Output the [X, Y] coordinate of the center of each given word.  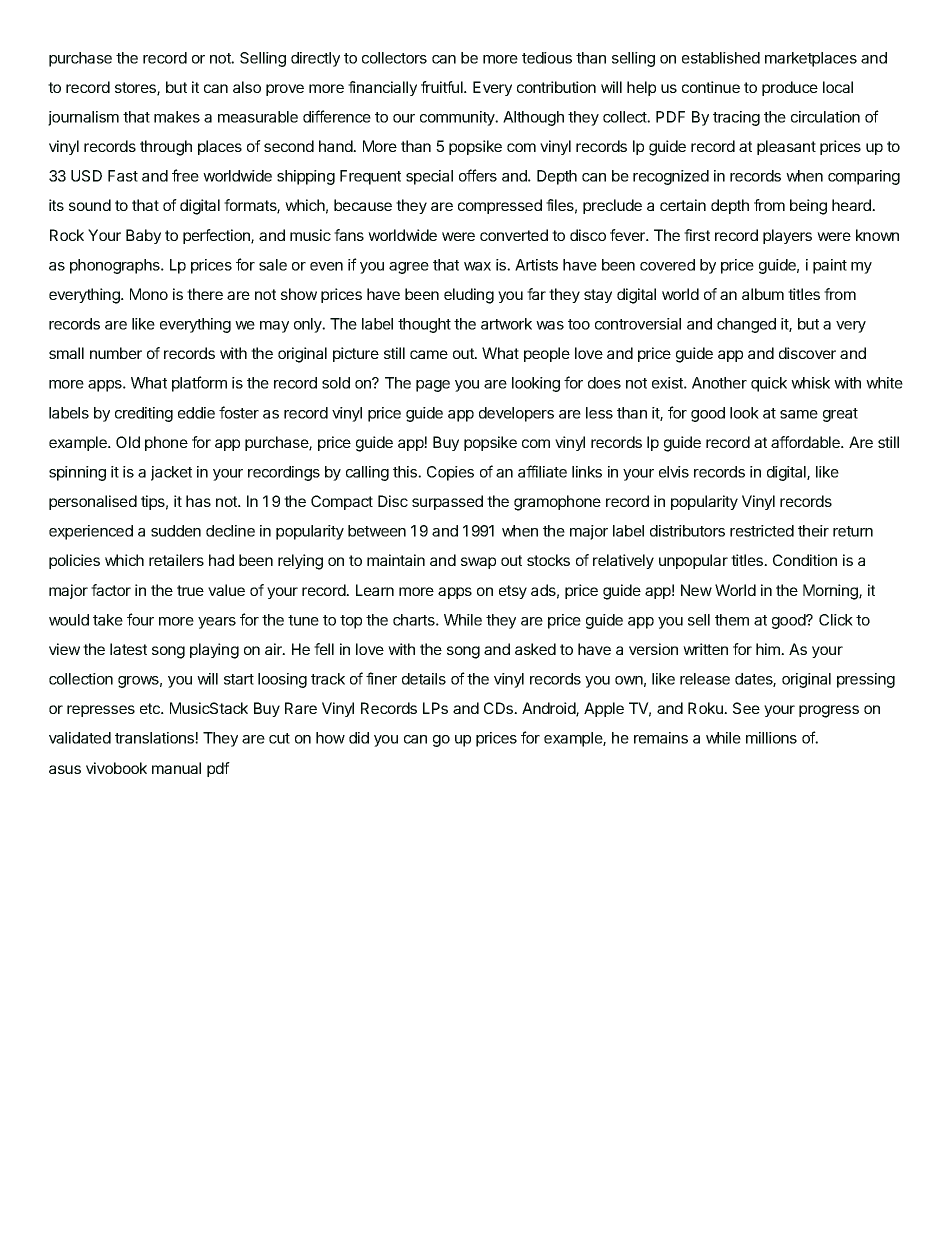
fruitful [443, 87]
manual [176, 768]
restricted [762, 531]
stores [136, 89]
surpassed [447, 502]
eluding [469, 296]
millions [771, 738]
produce [790, 88]
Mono [149, 294]
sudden [176, 531]
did [359, 738]
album [763, 294]
